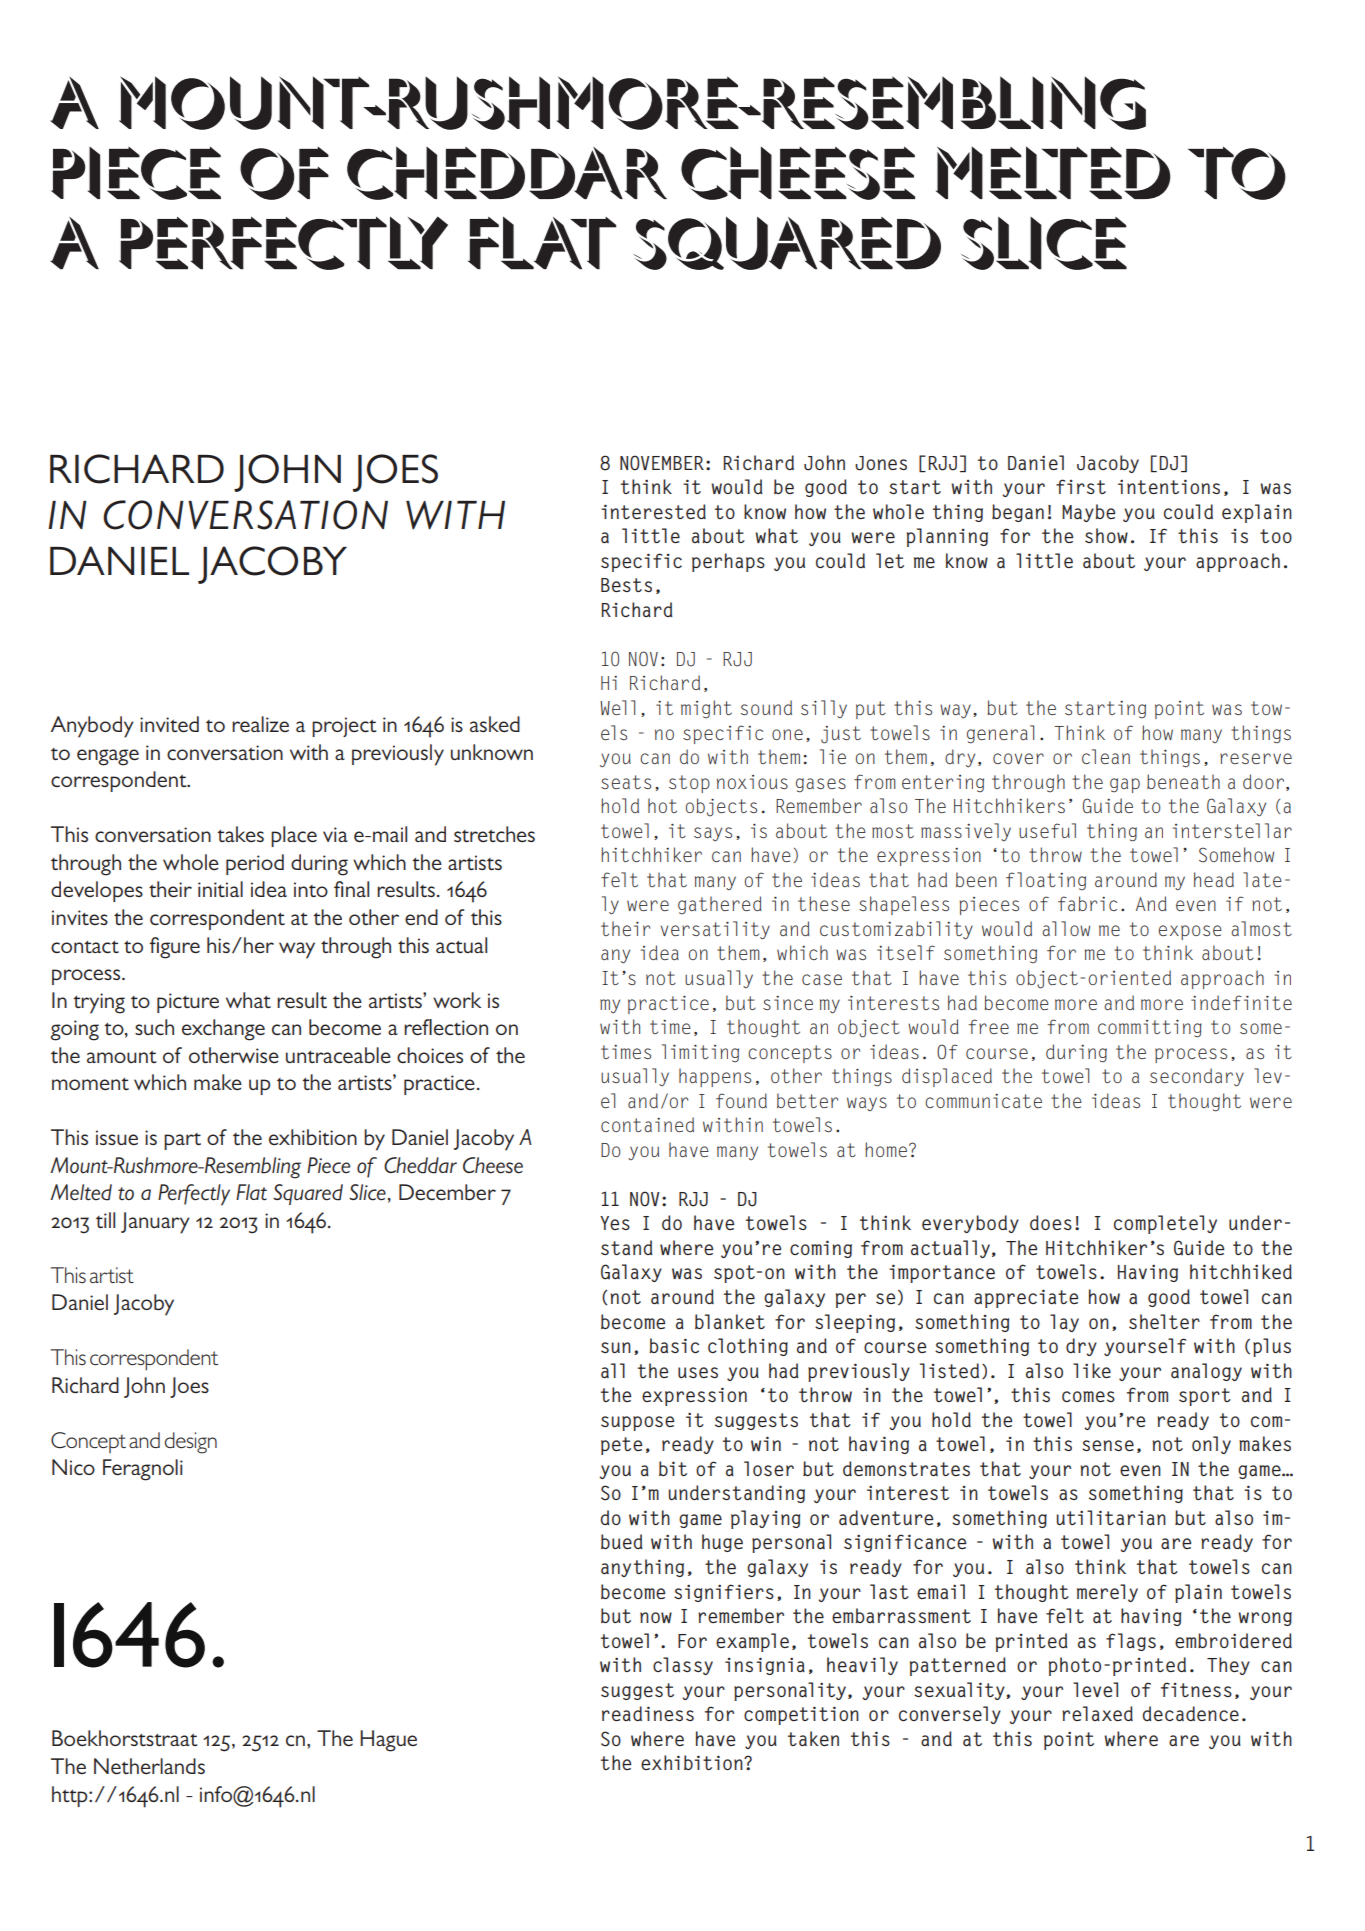 Image resolution: width=1365 pixels, height=1931 pixels. What do you see at coordinates (1125, 785) in the page?
I see `gap` at bounding box center [1125, 785].
